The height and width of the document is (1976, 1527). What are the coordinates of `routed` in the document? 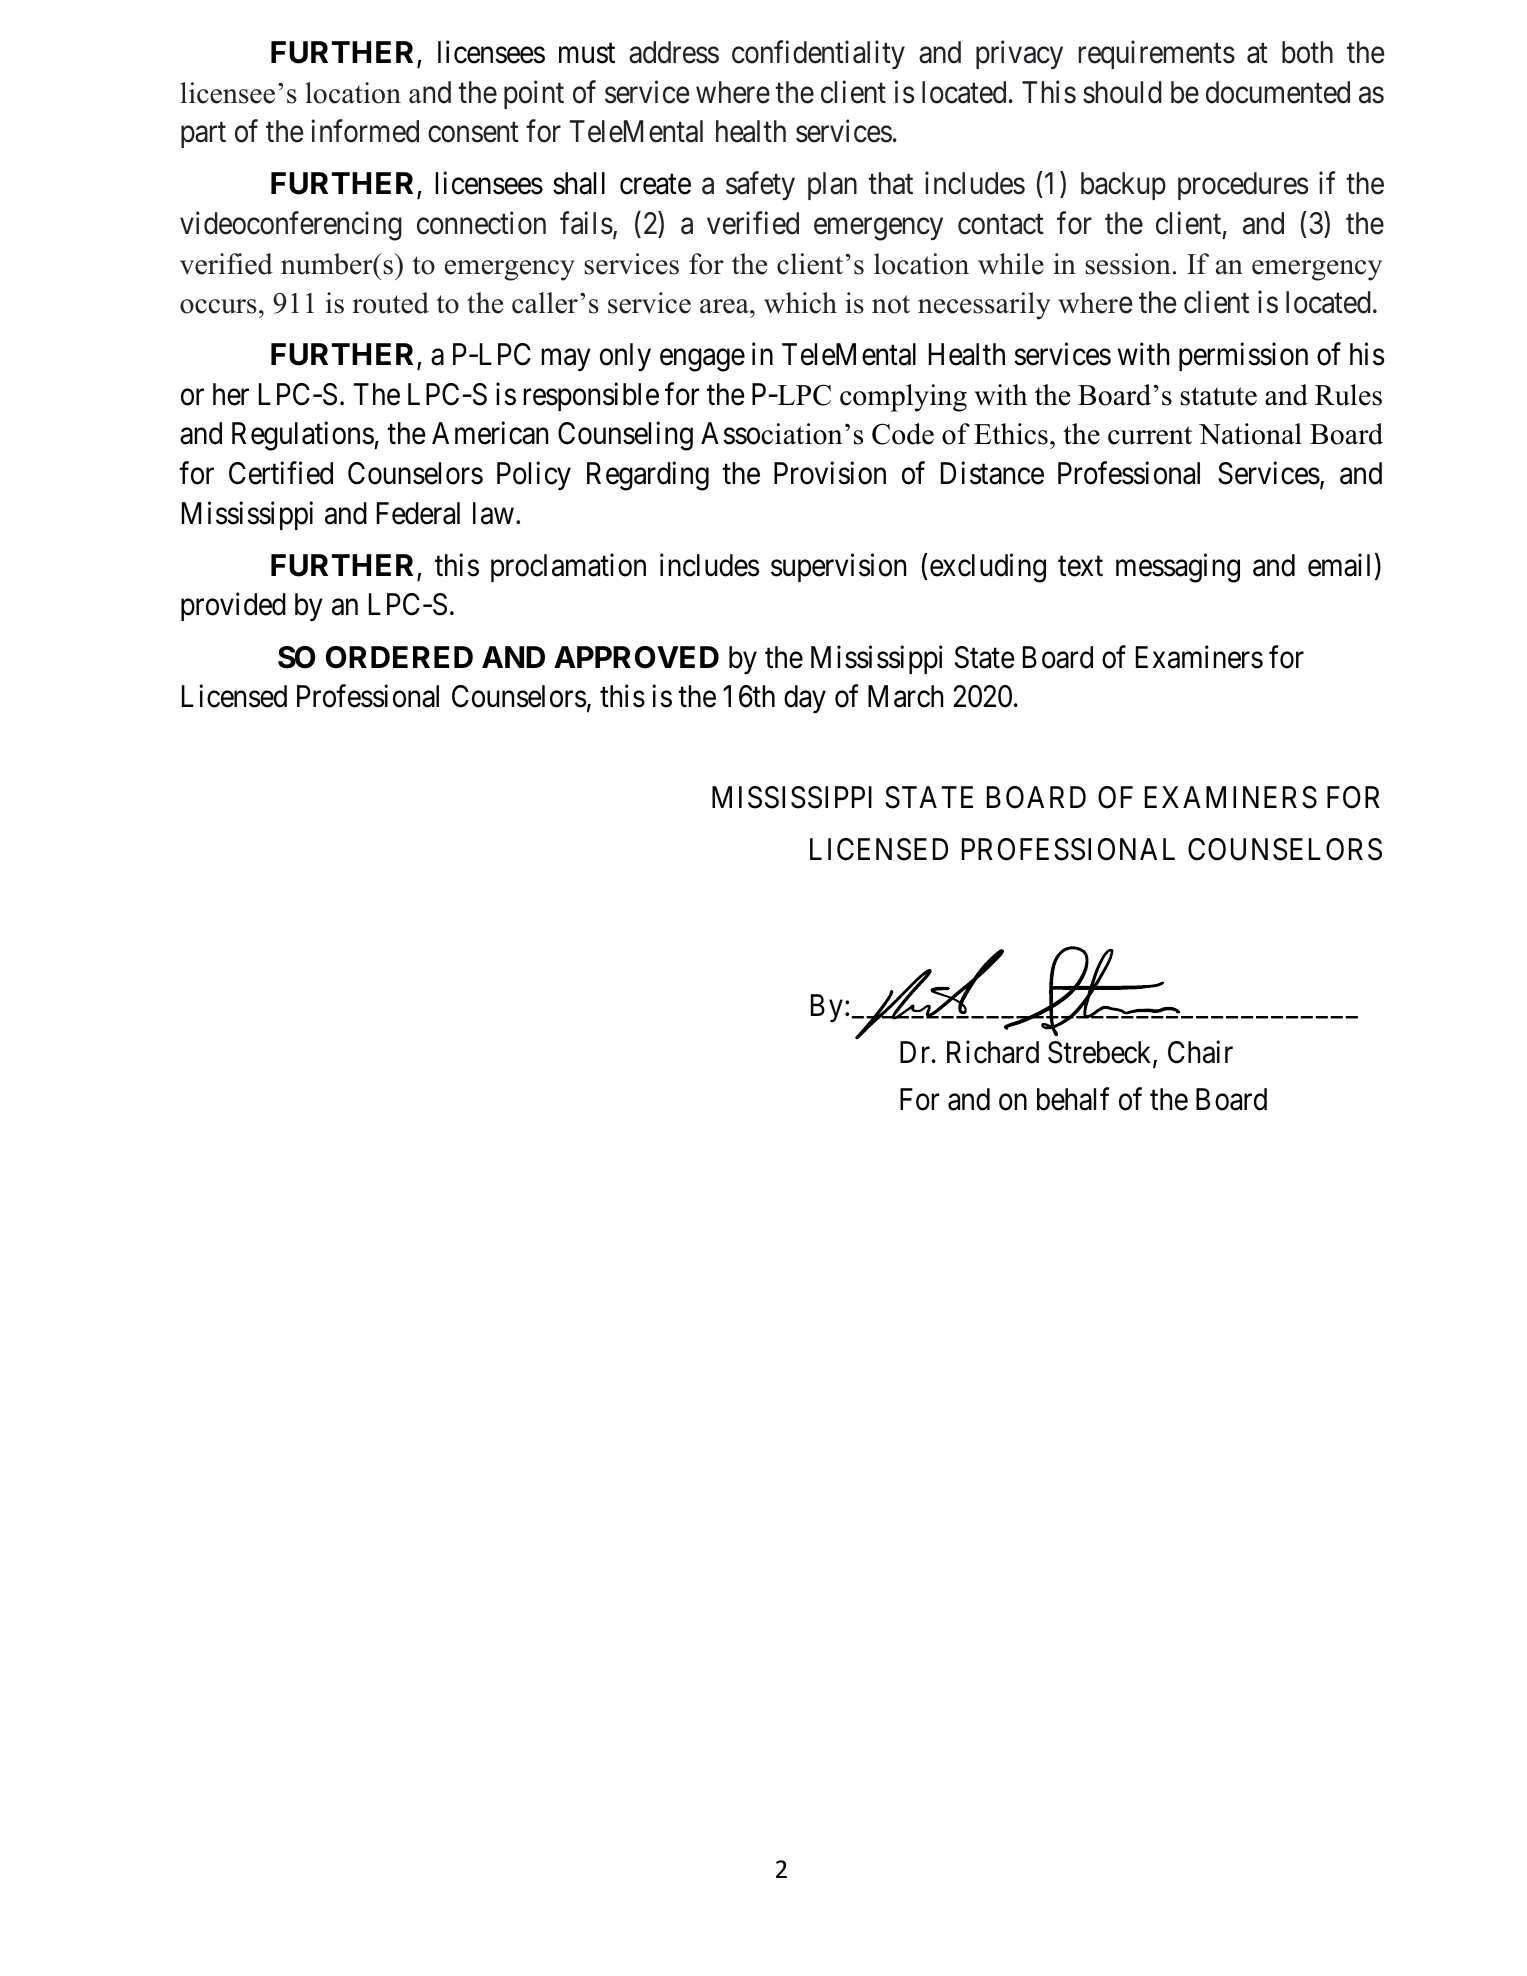 It's located at (390, 303).
